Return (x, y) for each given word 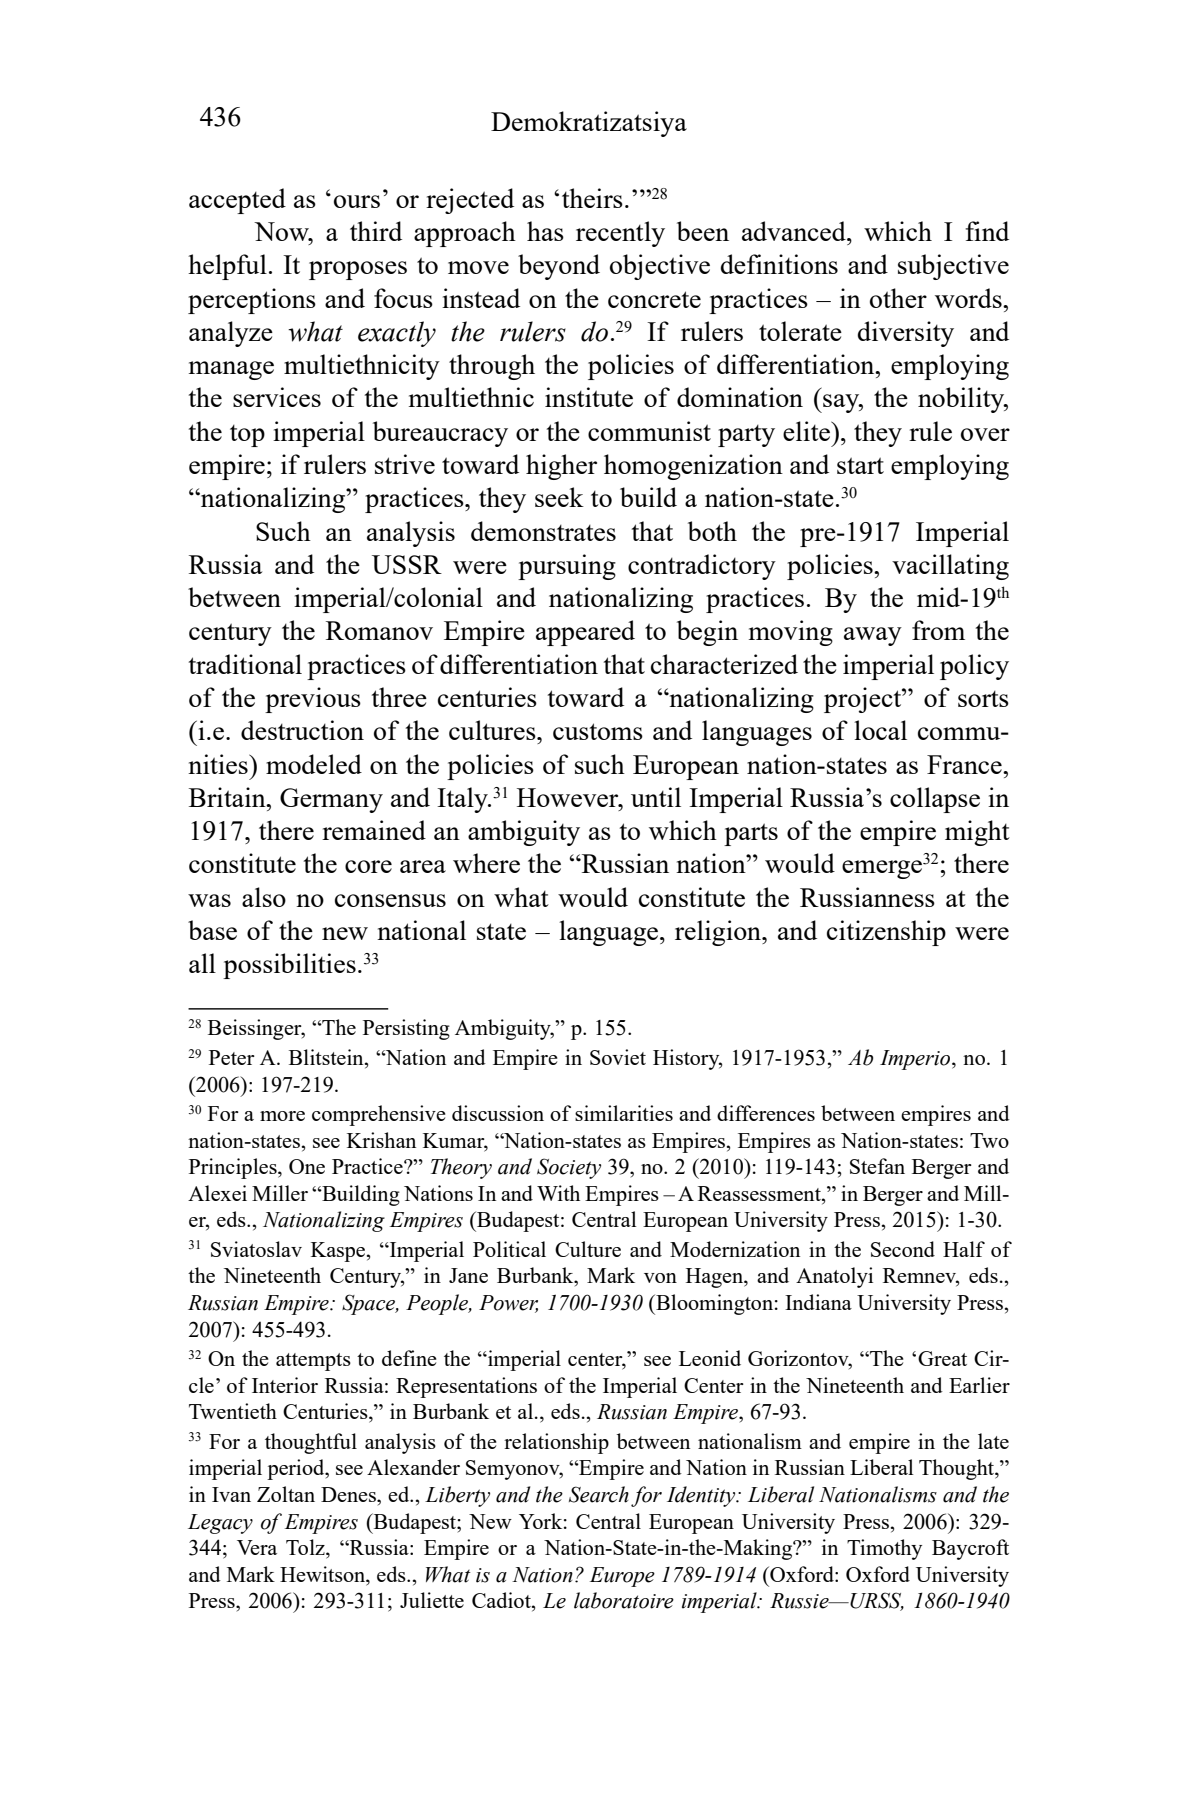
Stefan (877, 1166)
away (873, 636)
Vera (257, 1547)
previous (313, 700)
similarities (624, 1113)
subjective (953, 267)
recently (620, 234)
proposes (358, 270)
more (282, 1116)
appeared (585, 633)
